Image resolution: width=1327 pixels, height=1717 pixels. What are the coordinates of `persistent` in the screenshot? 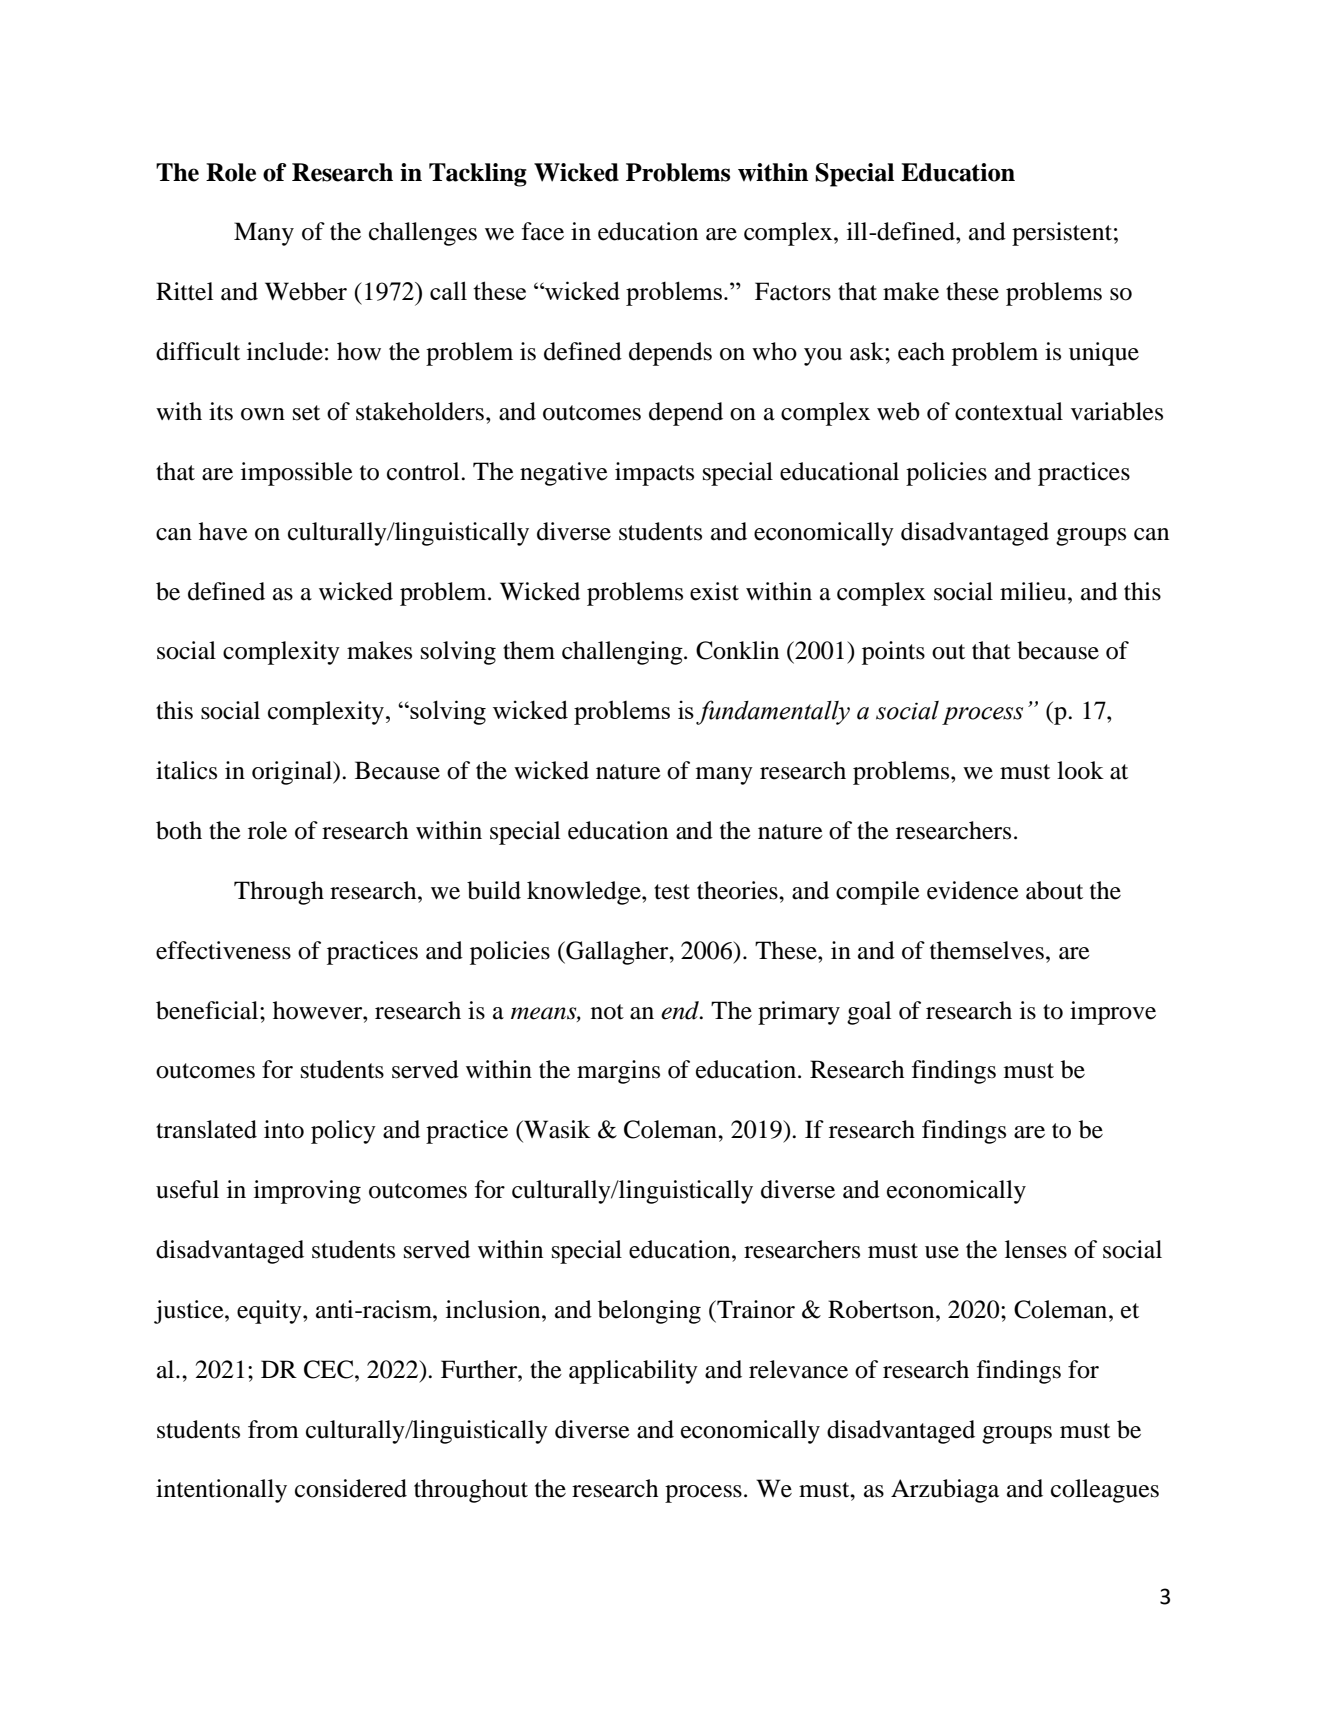 It's located at (1062, 234).
